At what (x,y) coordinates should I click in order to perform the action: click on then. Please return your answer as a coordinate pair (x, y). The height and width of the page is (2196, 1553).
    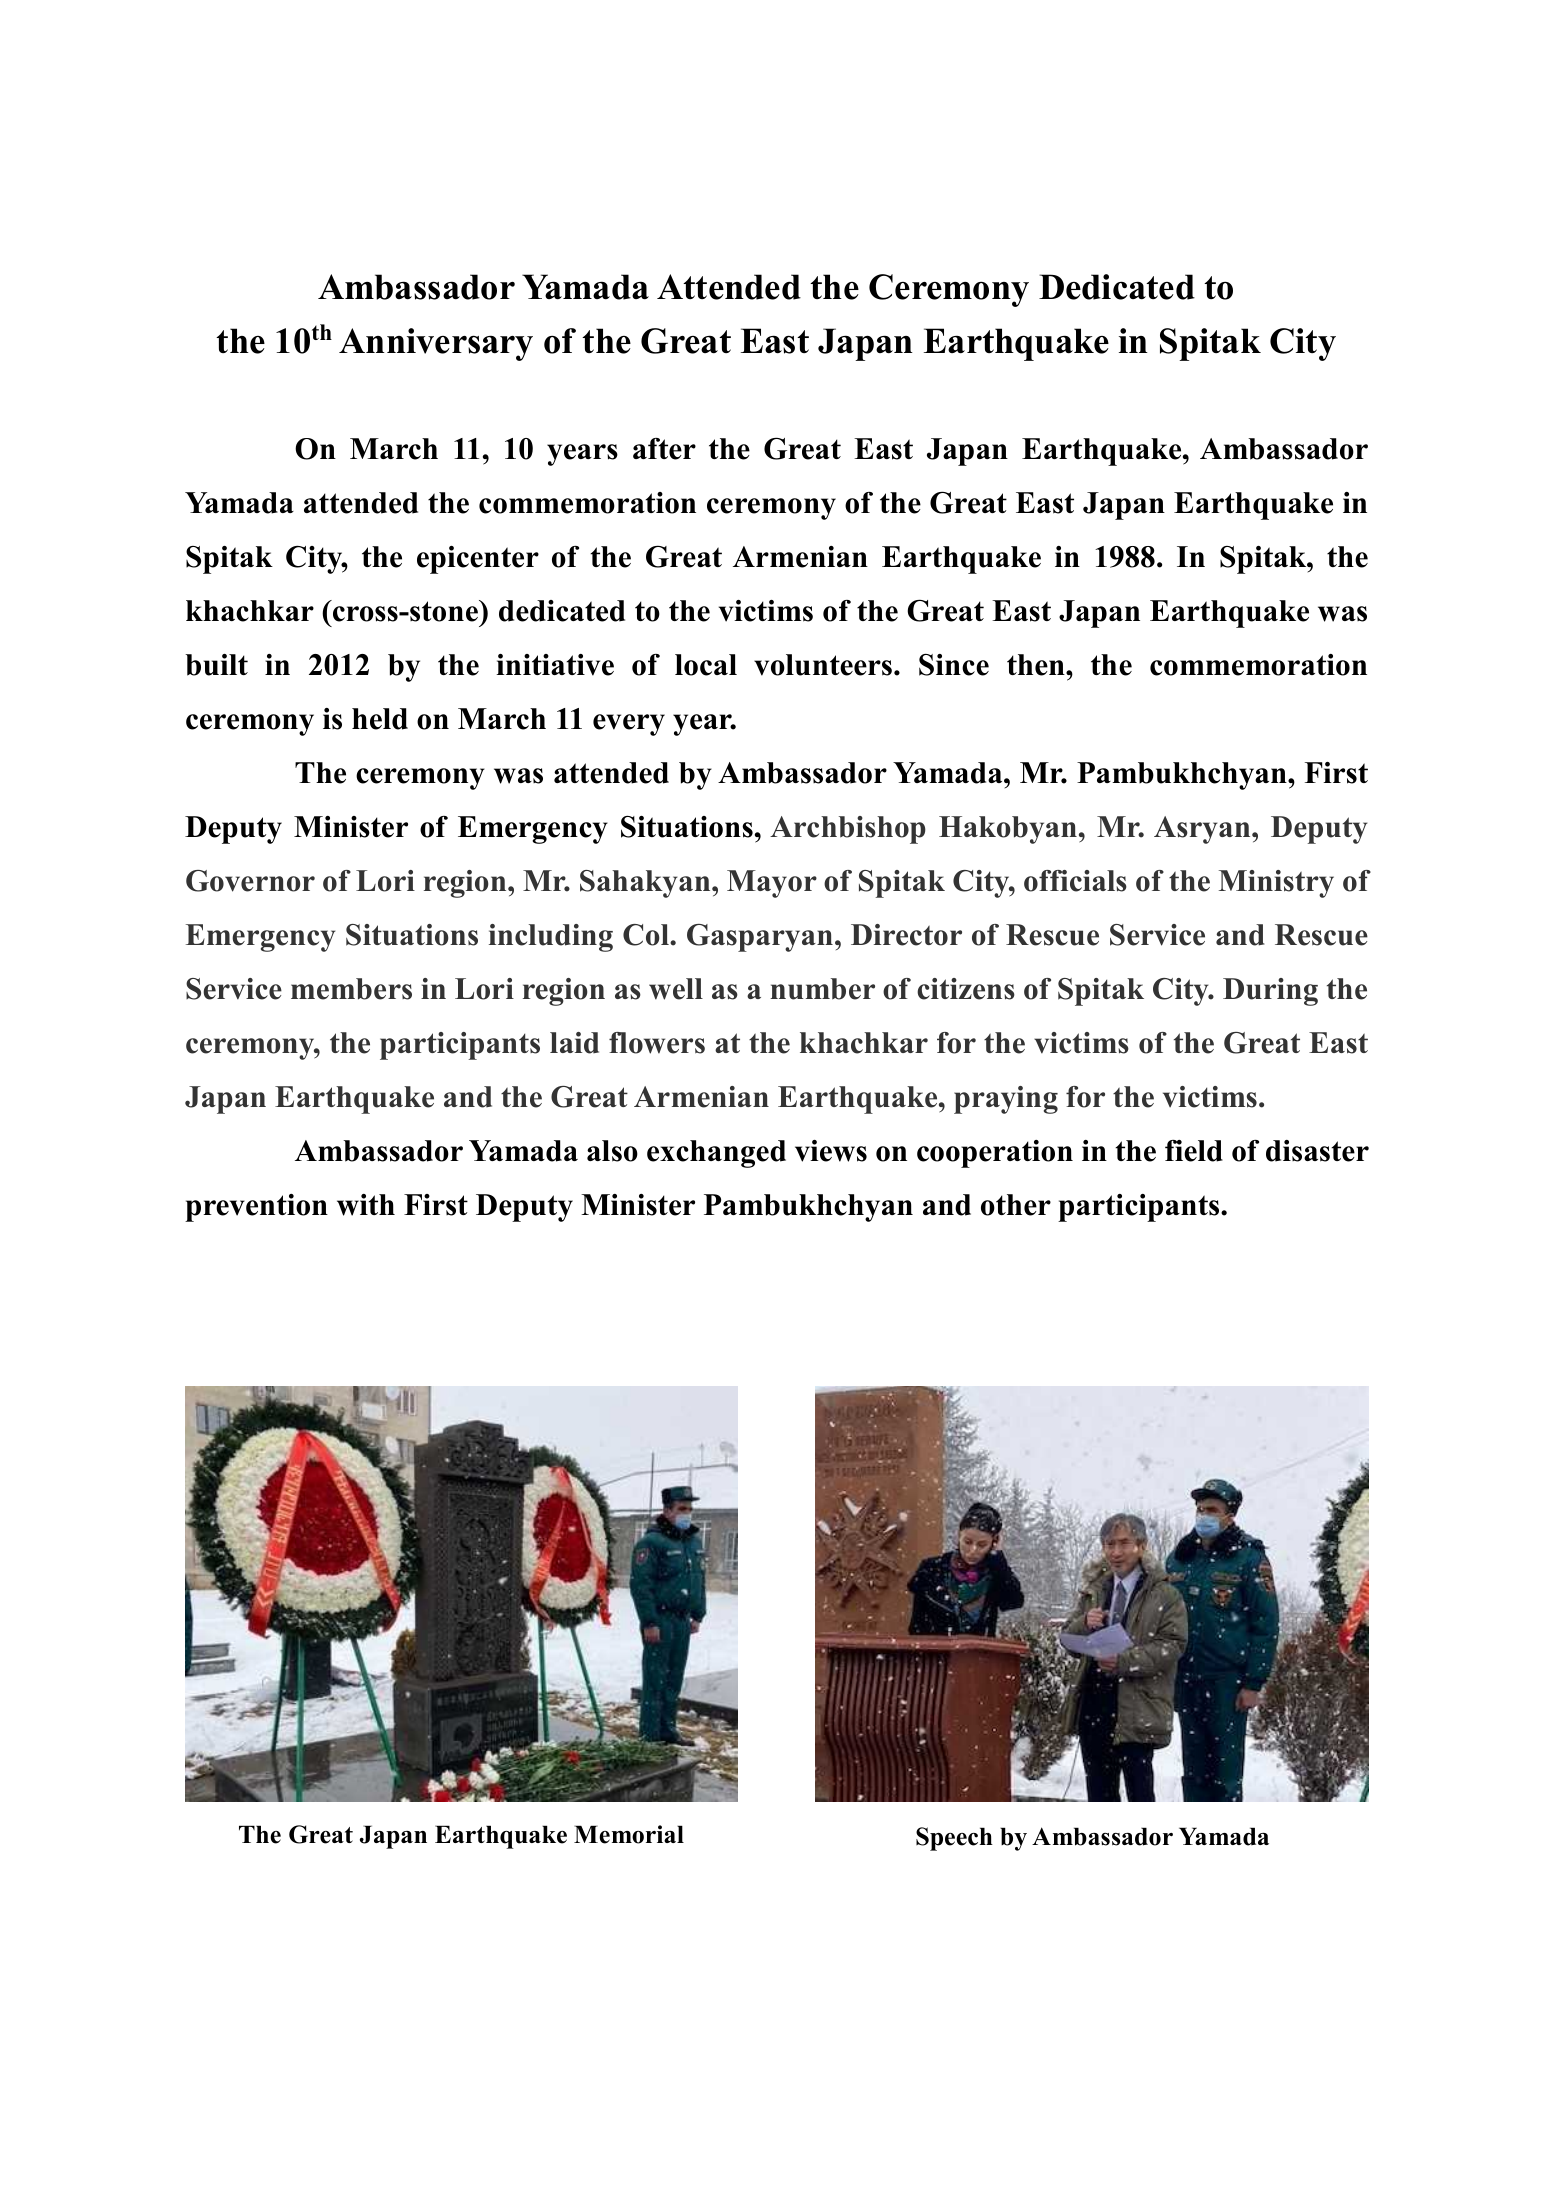
    Looking at the image, I should click on (1037, 665).
